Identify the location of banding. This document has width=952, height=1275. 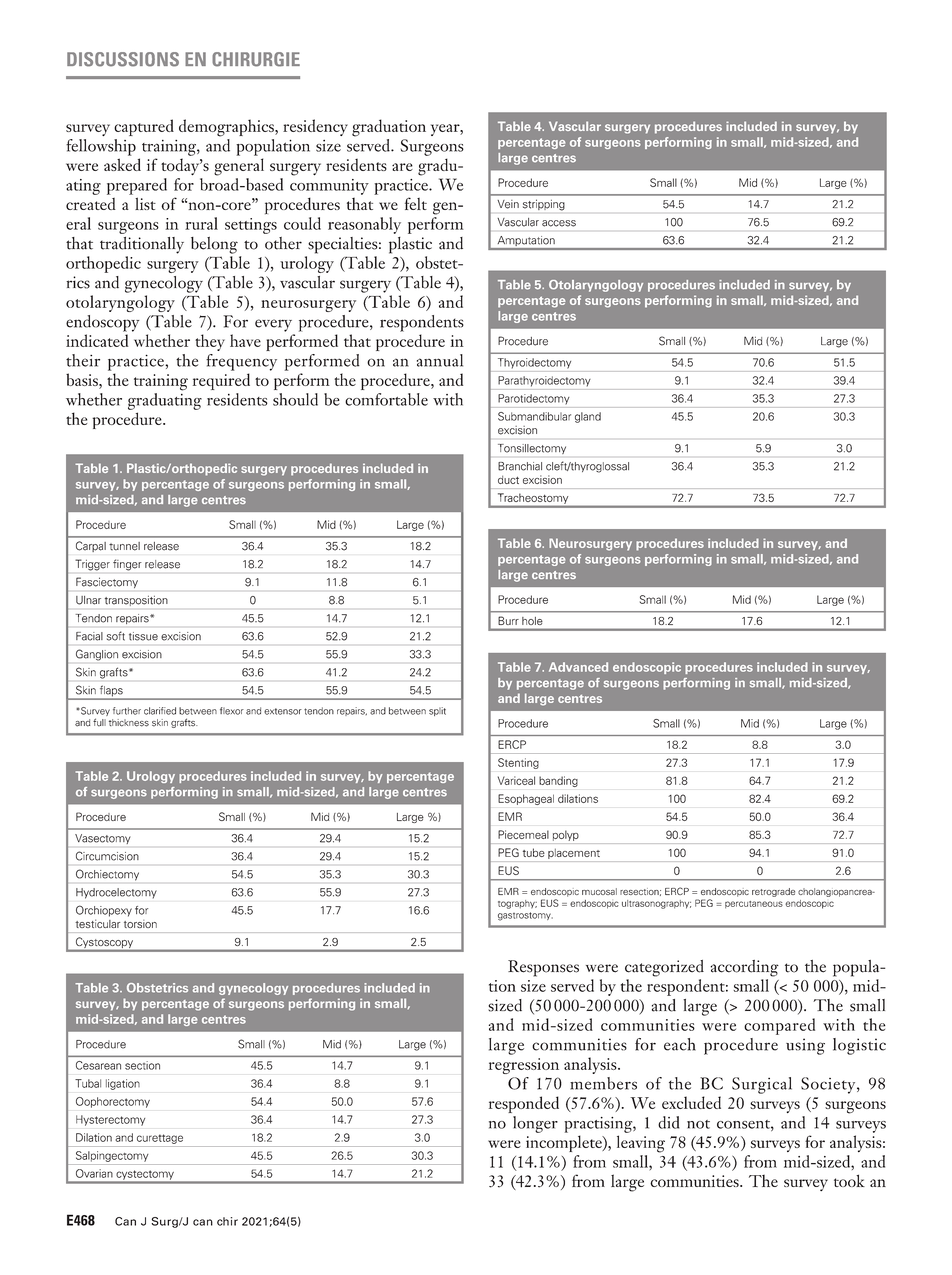
(558, 781).
